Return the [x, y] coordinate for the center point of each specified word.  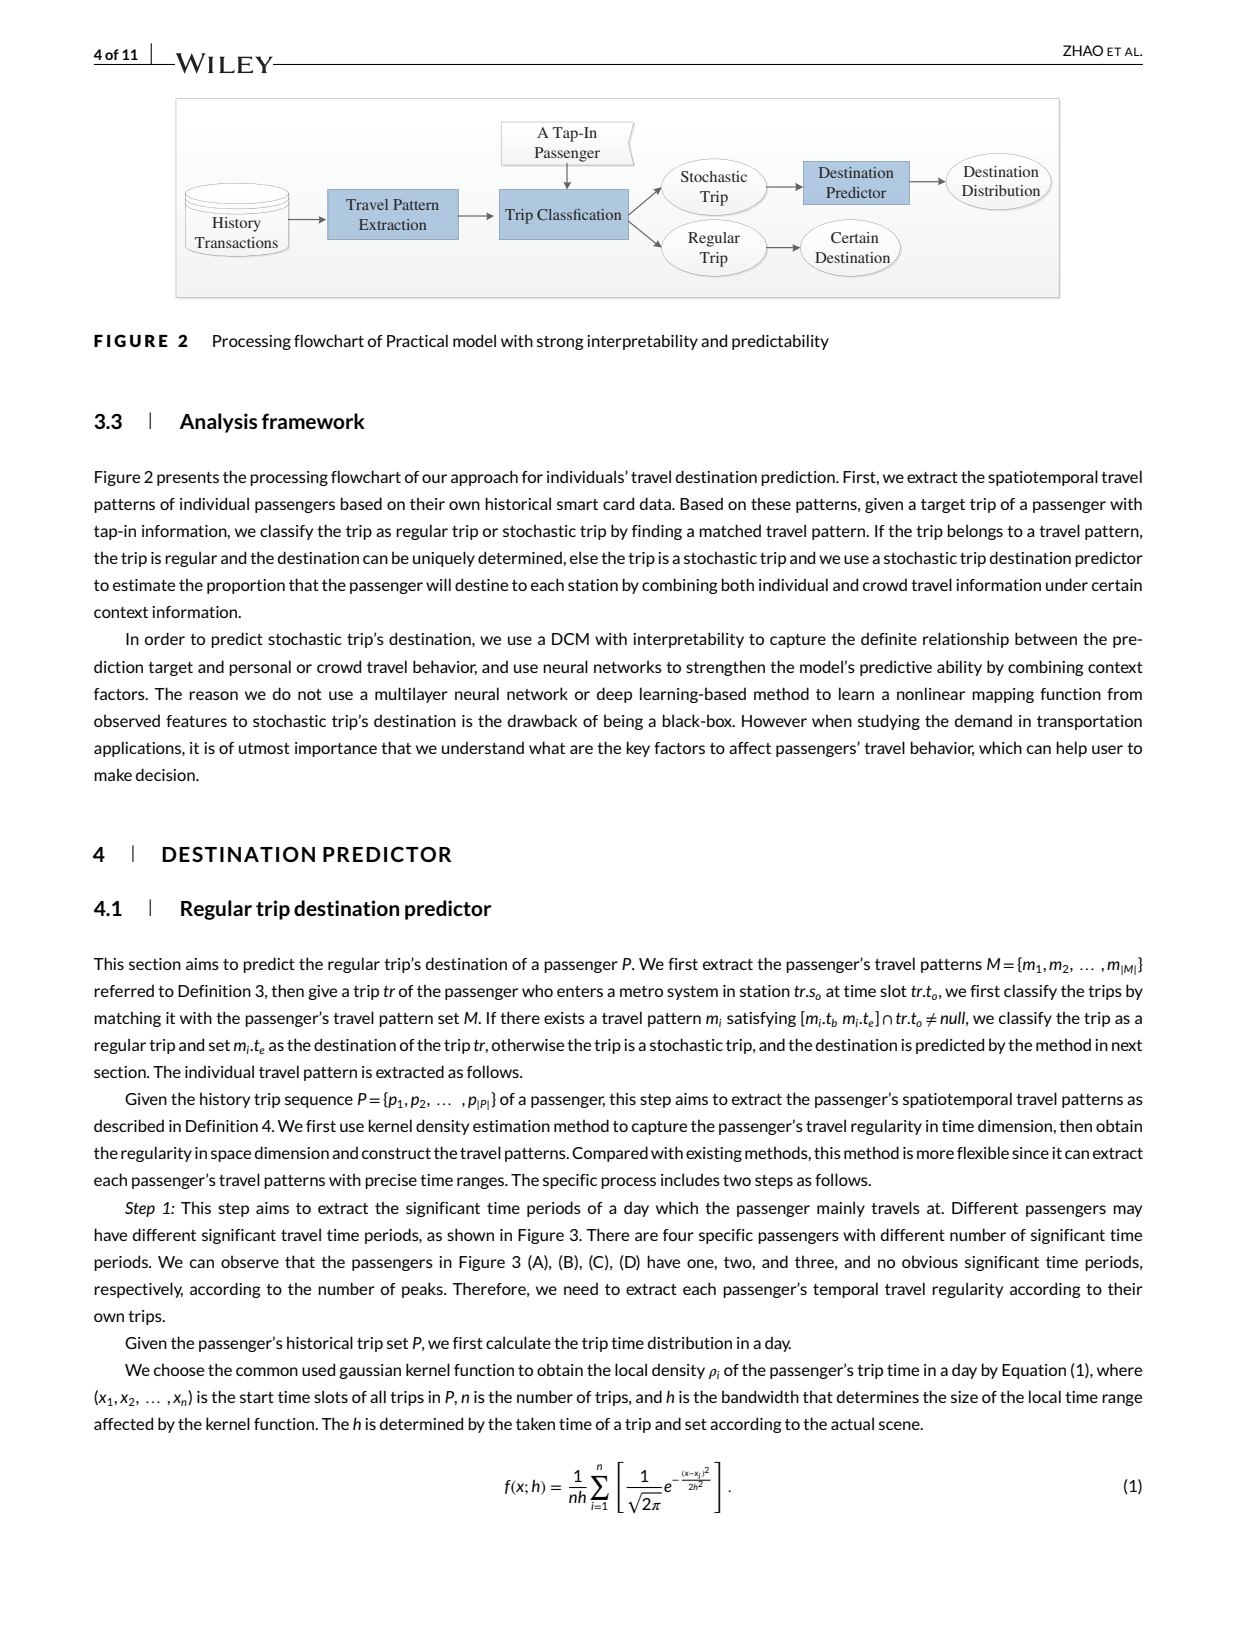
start [257, 1397]
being [623, 722]
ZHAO [1083, 50]
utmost [264, 748]
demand [983, 720]
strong [560, 343]
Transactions [236, 242]
